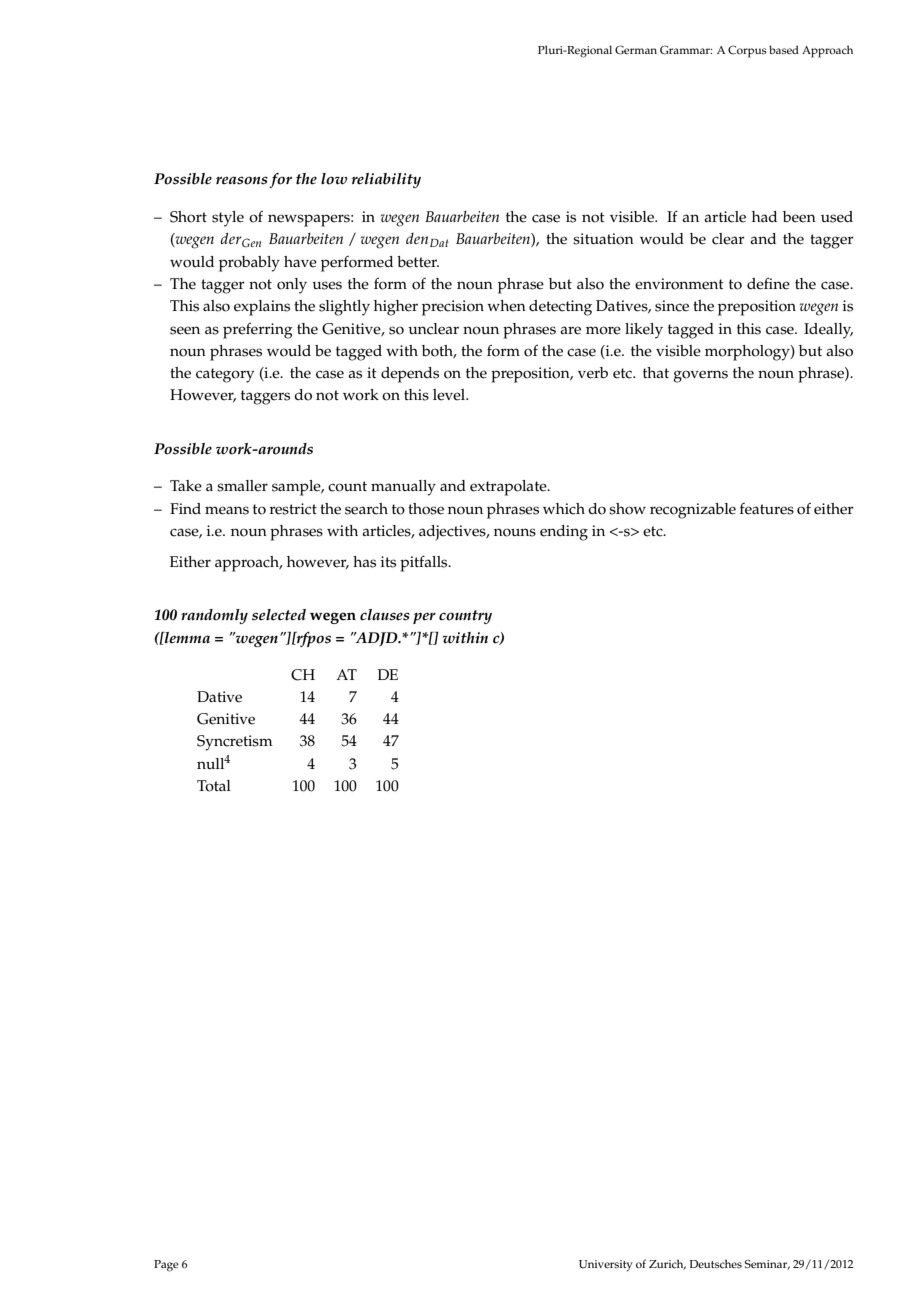 The width and height of the page is (924, 1308). Describe the element at coordinates (214, 786) in the page. I see `Total` at that location.
